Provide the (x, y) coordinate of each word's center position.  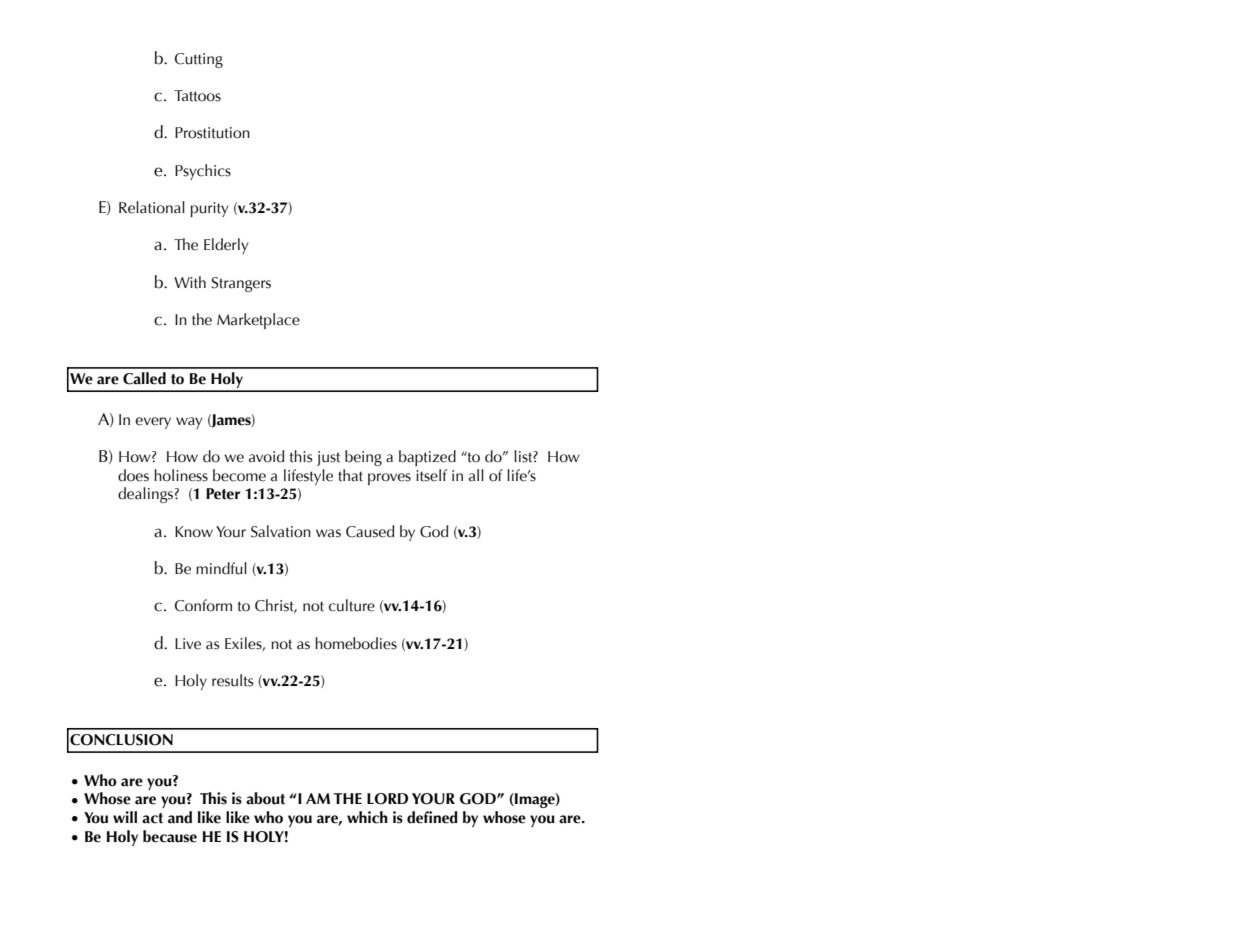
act (152, 818)
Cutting (199, 60)
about (265, 798)
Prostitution (212, 133)
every (153, 423)
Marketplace (258, 321)
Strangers (241, 284)
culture (352, 605)
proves (389, 479)
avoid (266, 456)
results (232, 680)
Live (188, 644)
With (190, 282)
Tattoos (197, 96)
